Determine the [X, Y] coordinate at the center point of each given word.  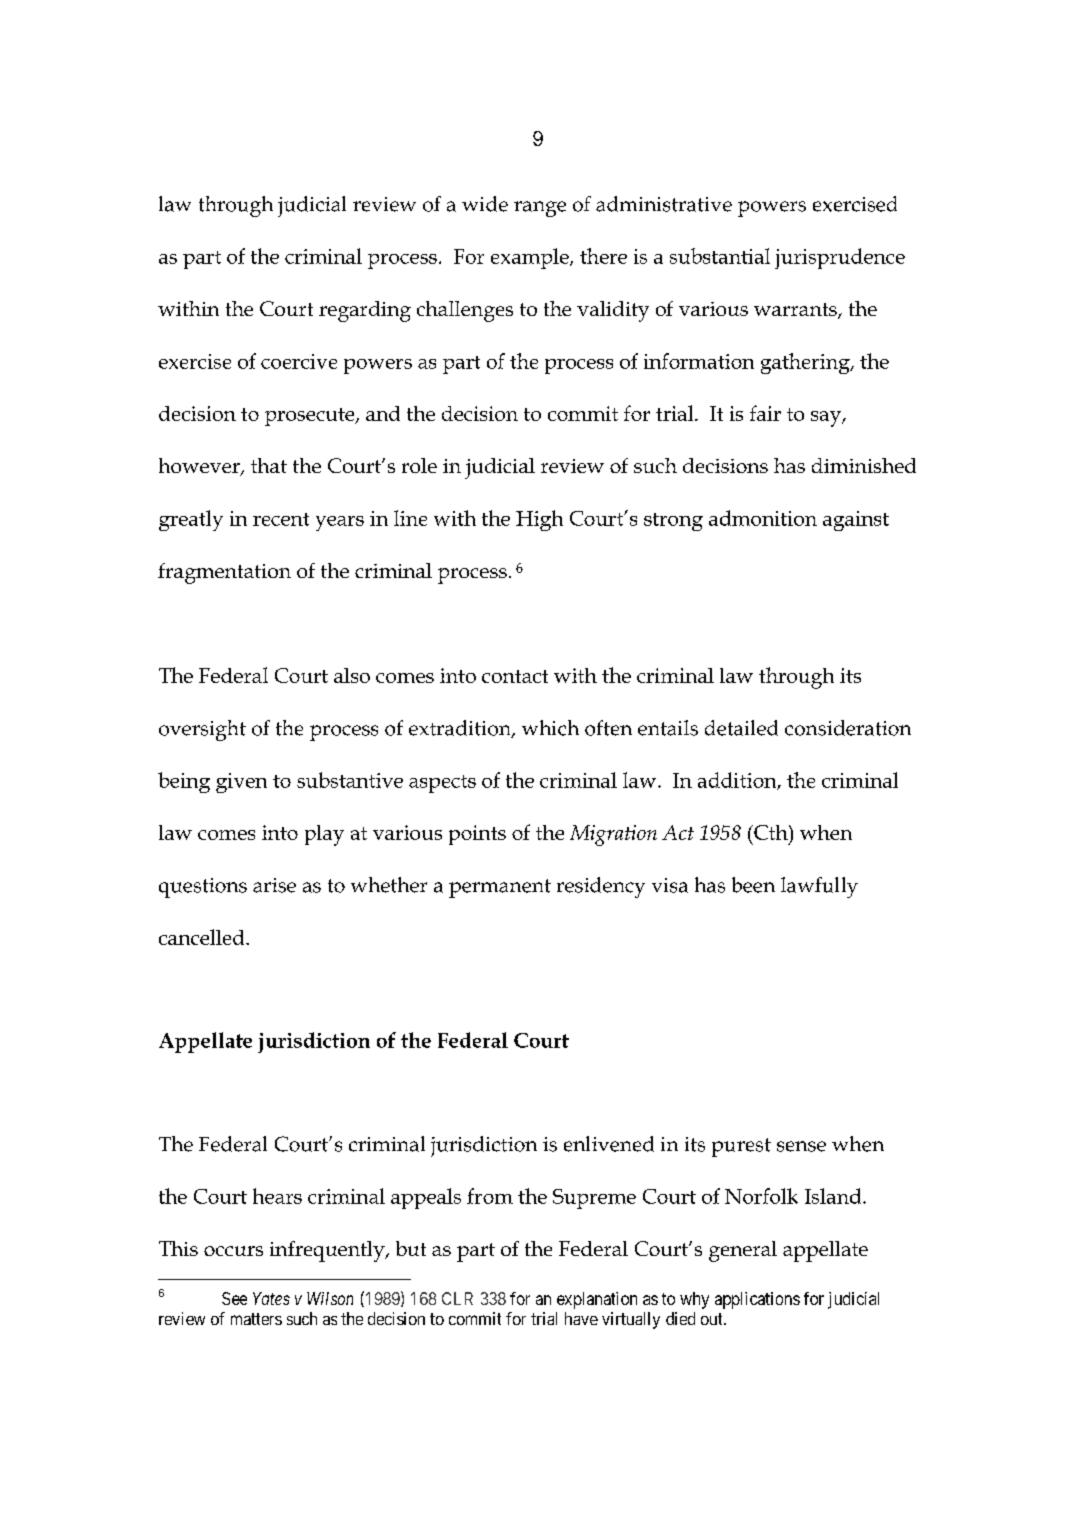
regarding [365, 311]
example [531, 258]
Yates [271, 1298]
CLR [457, 1298]
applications [757, 1300]
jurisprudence [840, 258]
